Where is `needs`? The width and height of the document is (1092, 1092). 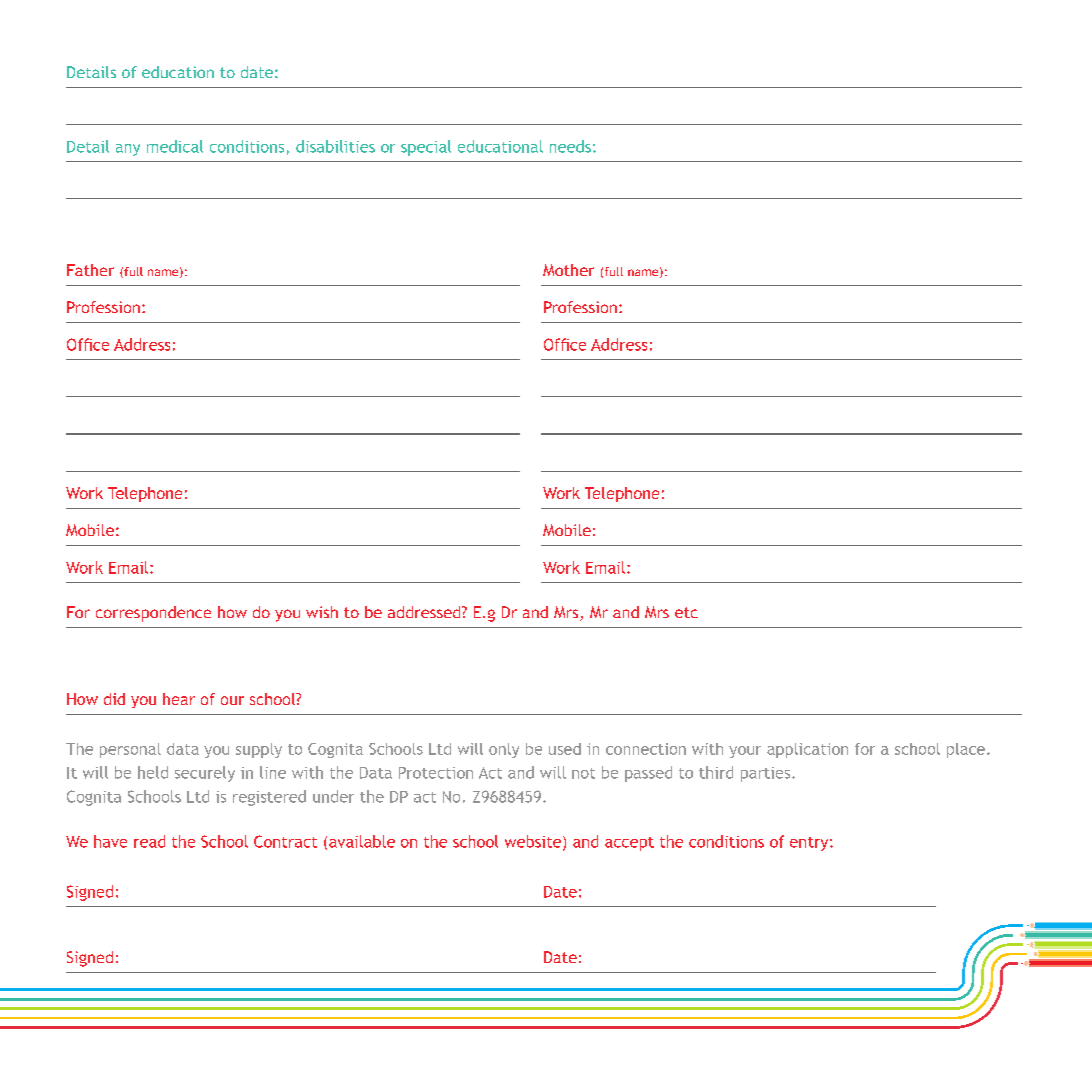
needs is located at coordinates (570, 146).
